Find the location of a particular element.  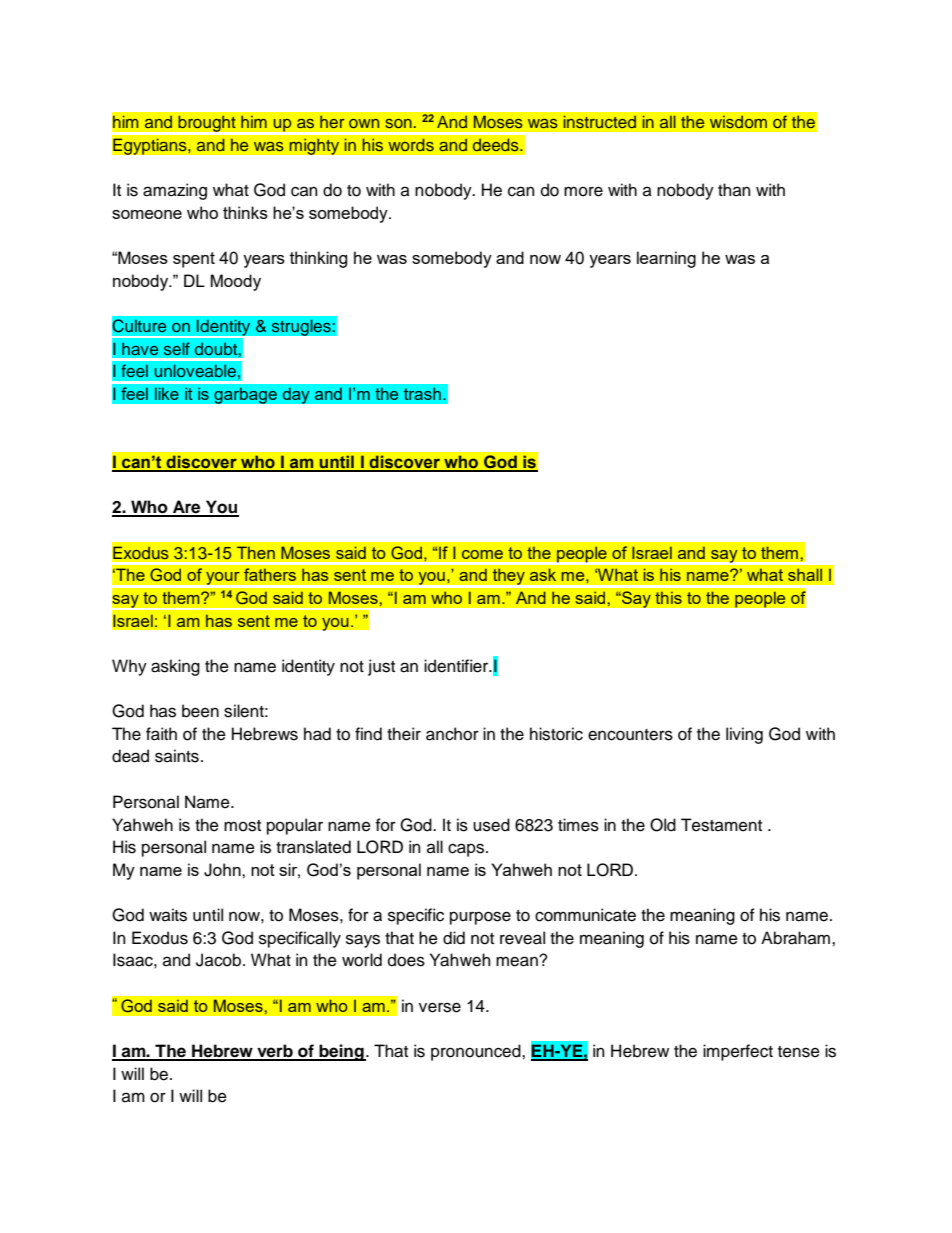

imperfect is located at coordinates (738, 1052).
